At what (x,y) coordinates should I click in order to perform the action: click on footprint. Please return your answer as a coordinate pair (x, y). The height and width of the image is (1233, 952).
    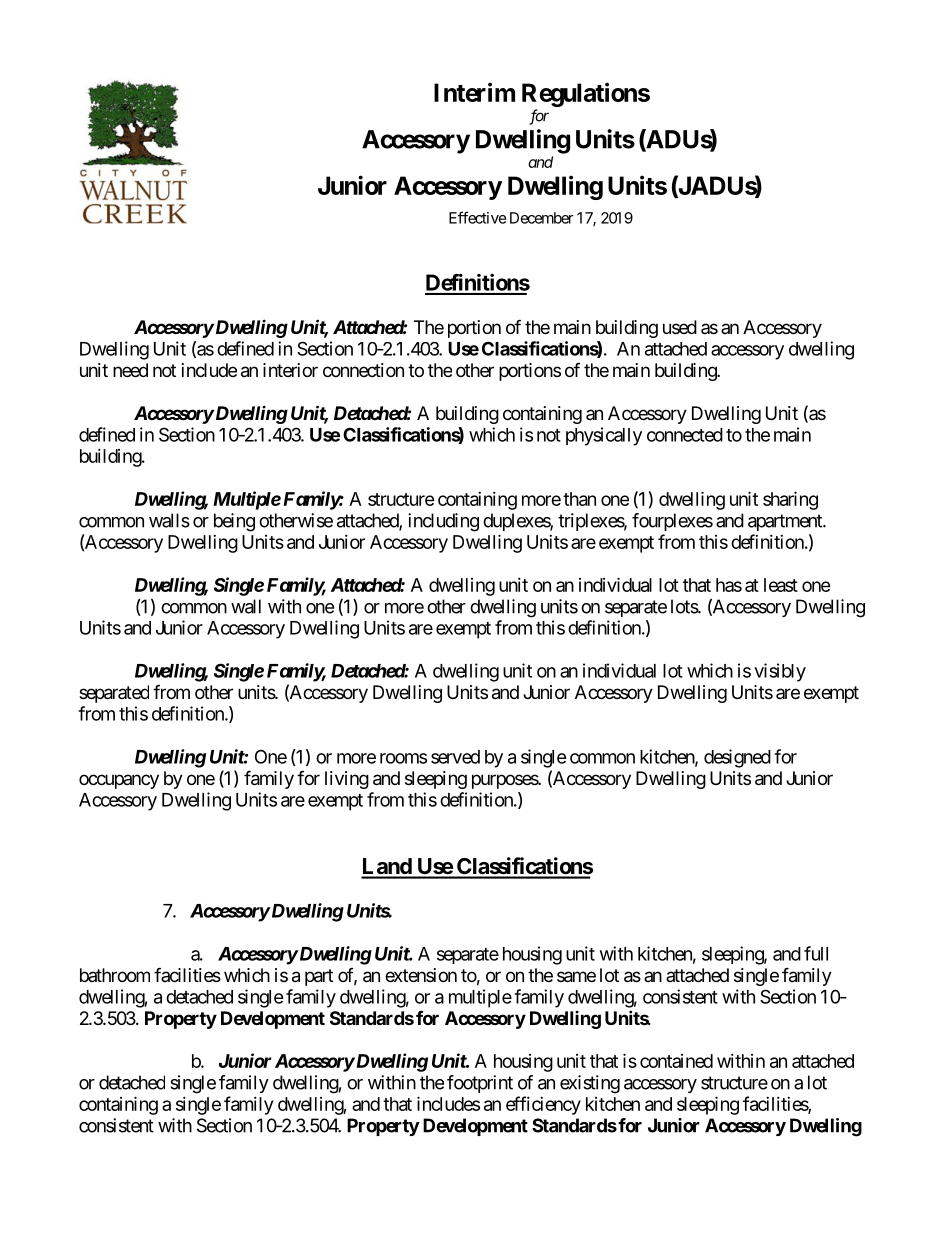
    Looking at the image, I should click on (480, 1084).
